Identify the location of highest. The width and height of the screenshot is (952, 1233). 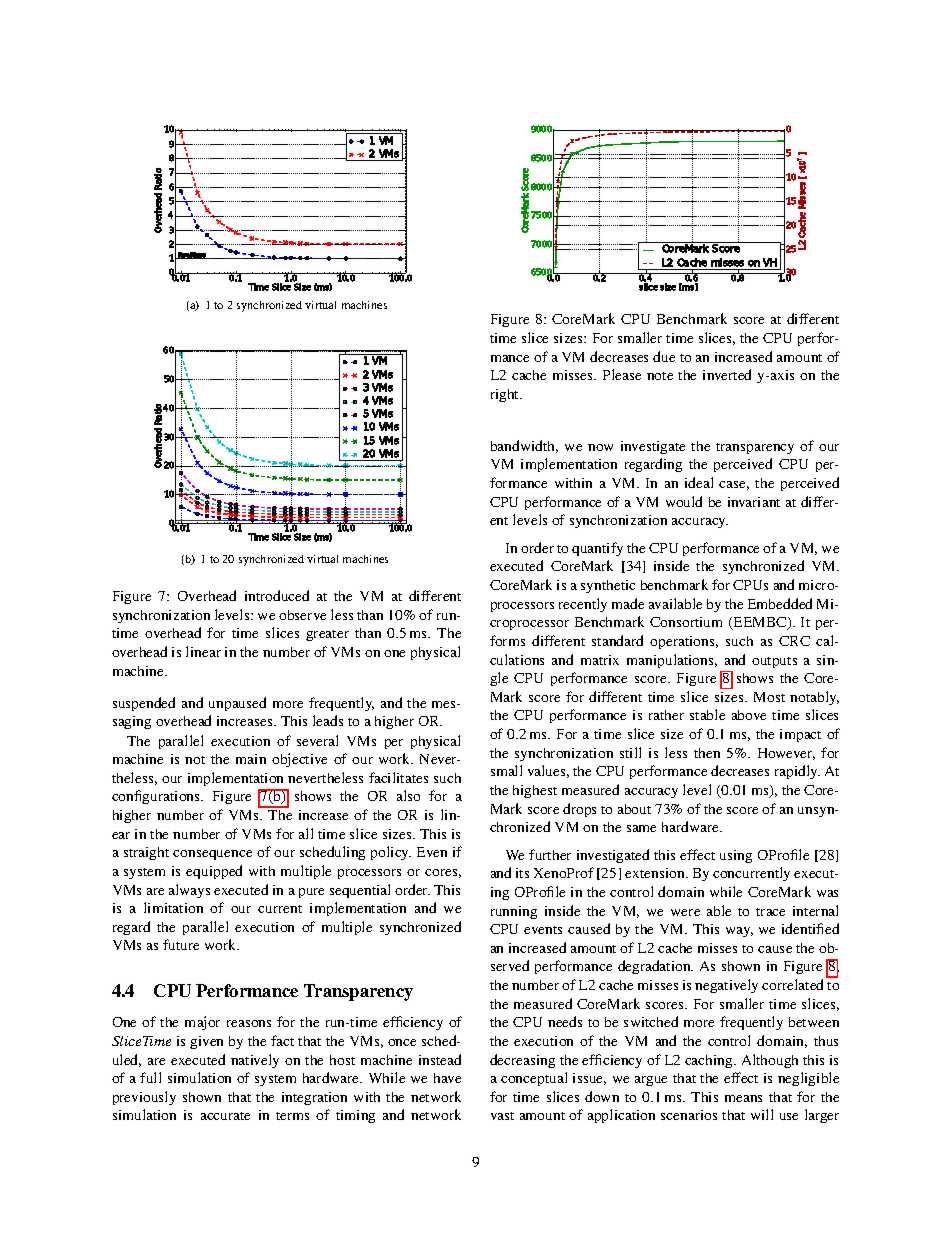
(535, 791).
